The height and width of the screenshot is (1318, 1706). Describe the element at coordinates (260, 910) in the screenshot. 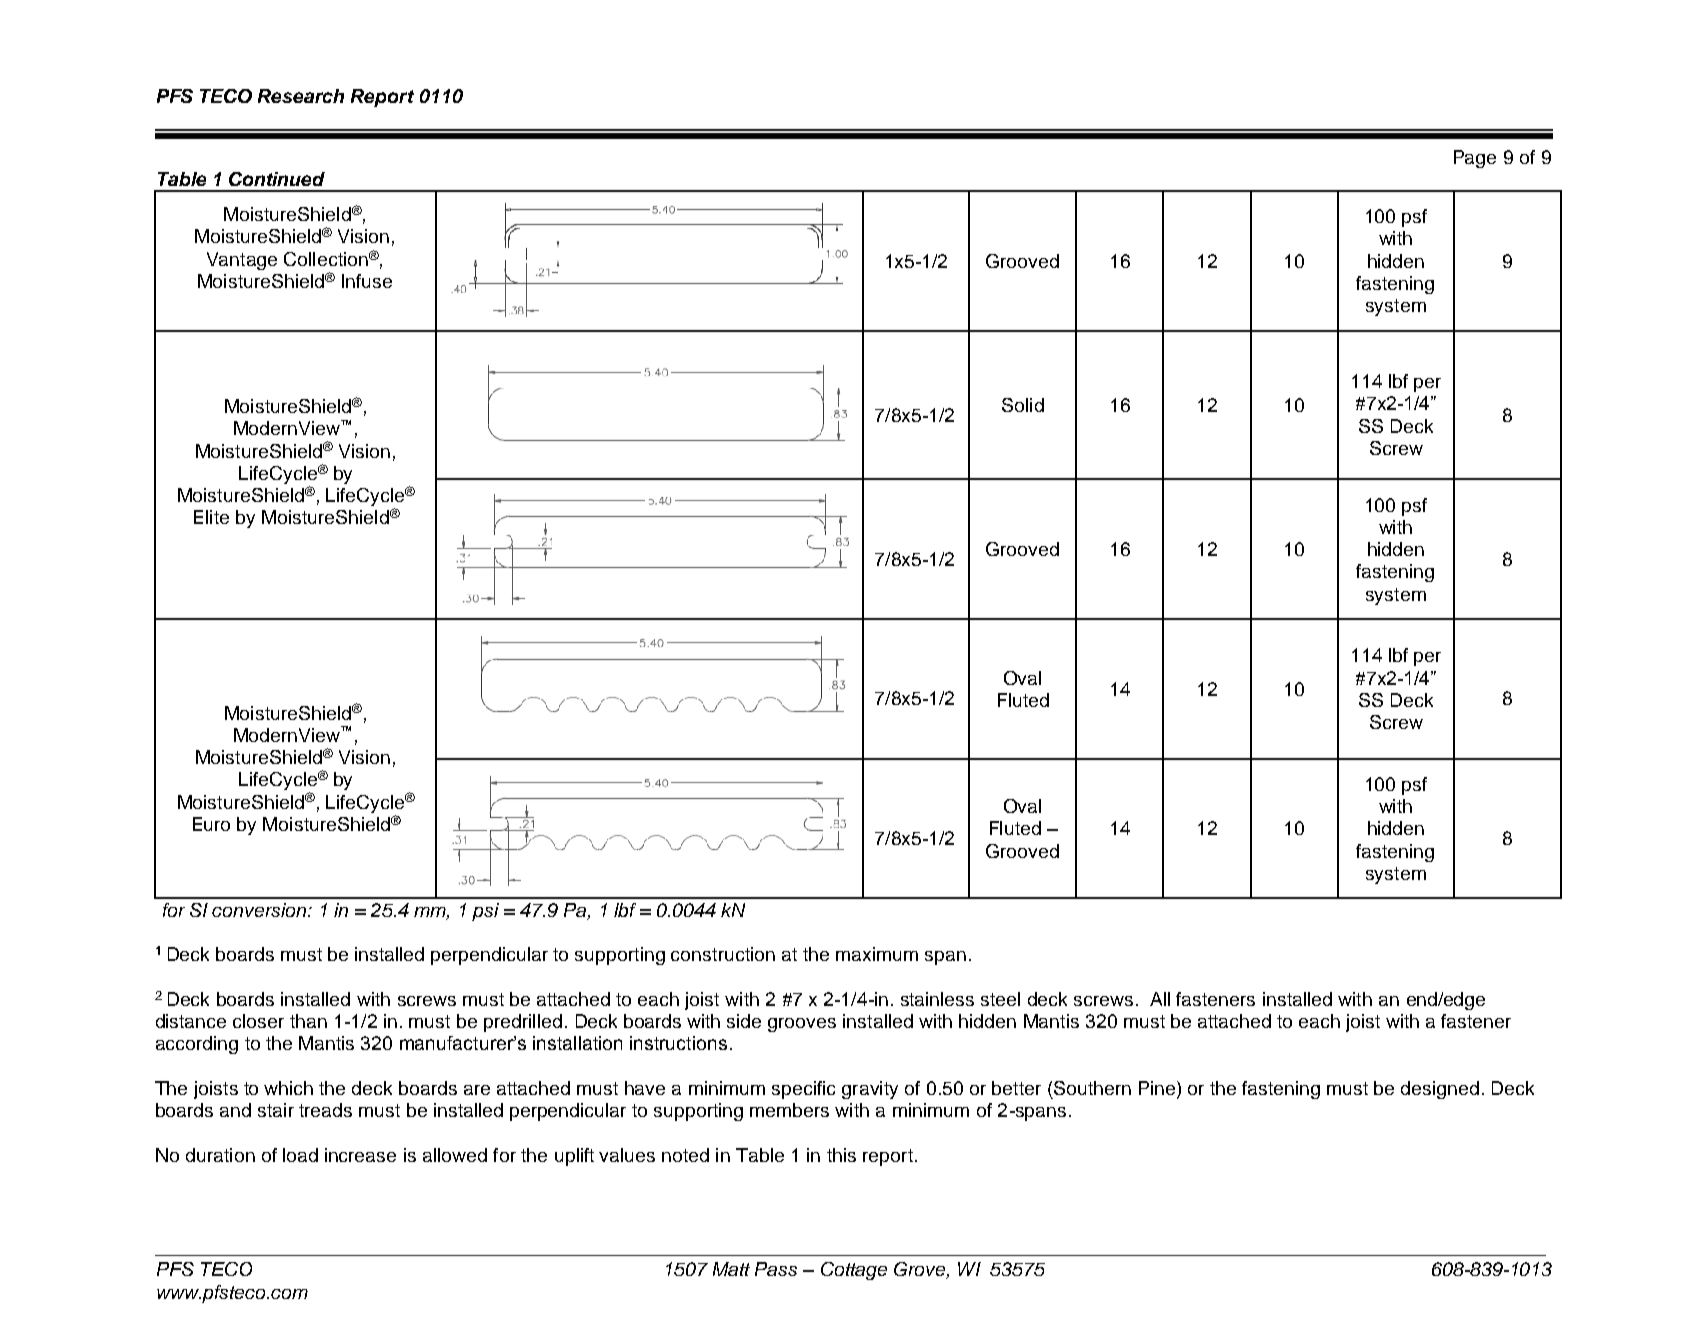

I see `conversion` at that location.
